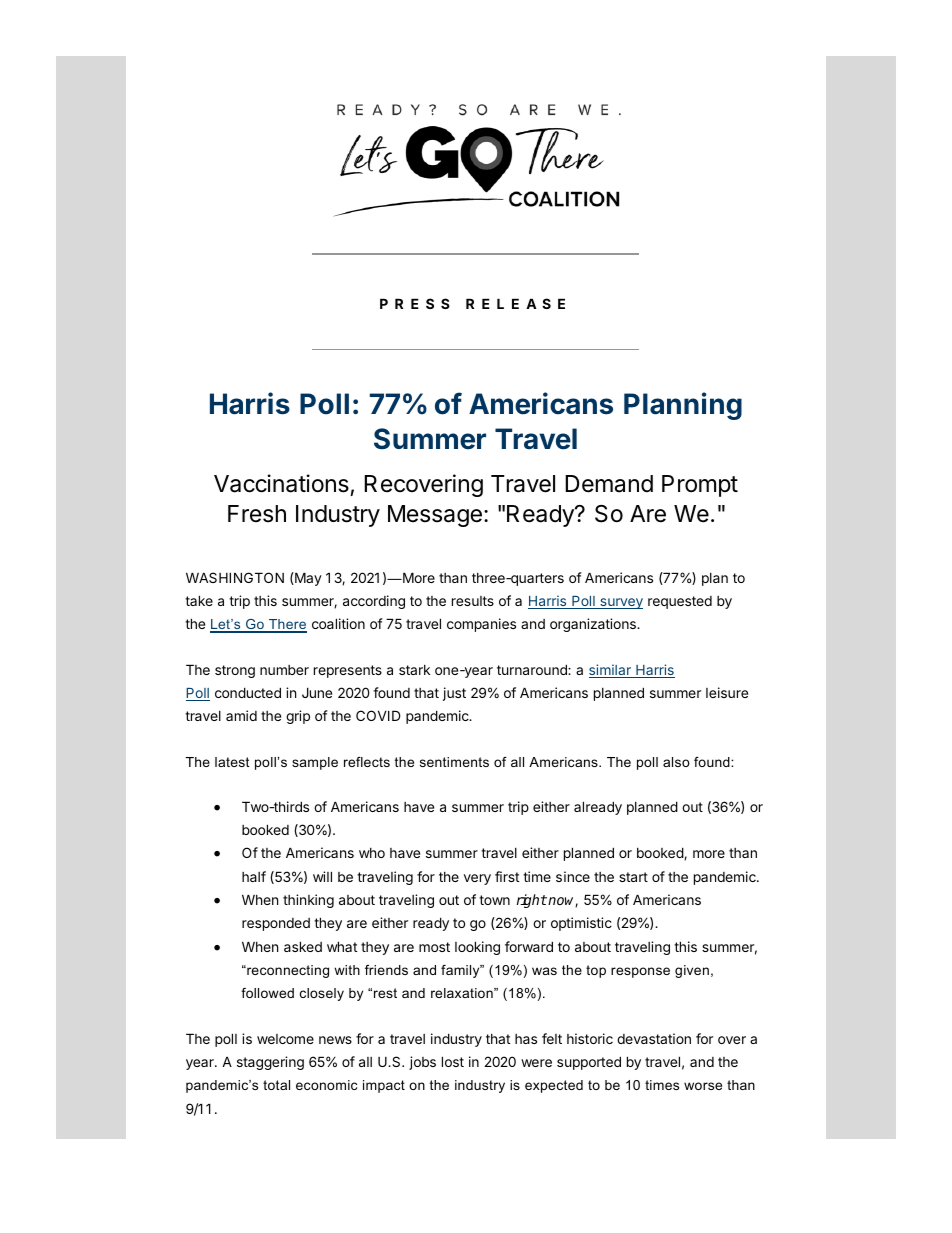  I want to click on lost, so click(453, 1061).
